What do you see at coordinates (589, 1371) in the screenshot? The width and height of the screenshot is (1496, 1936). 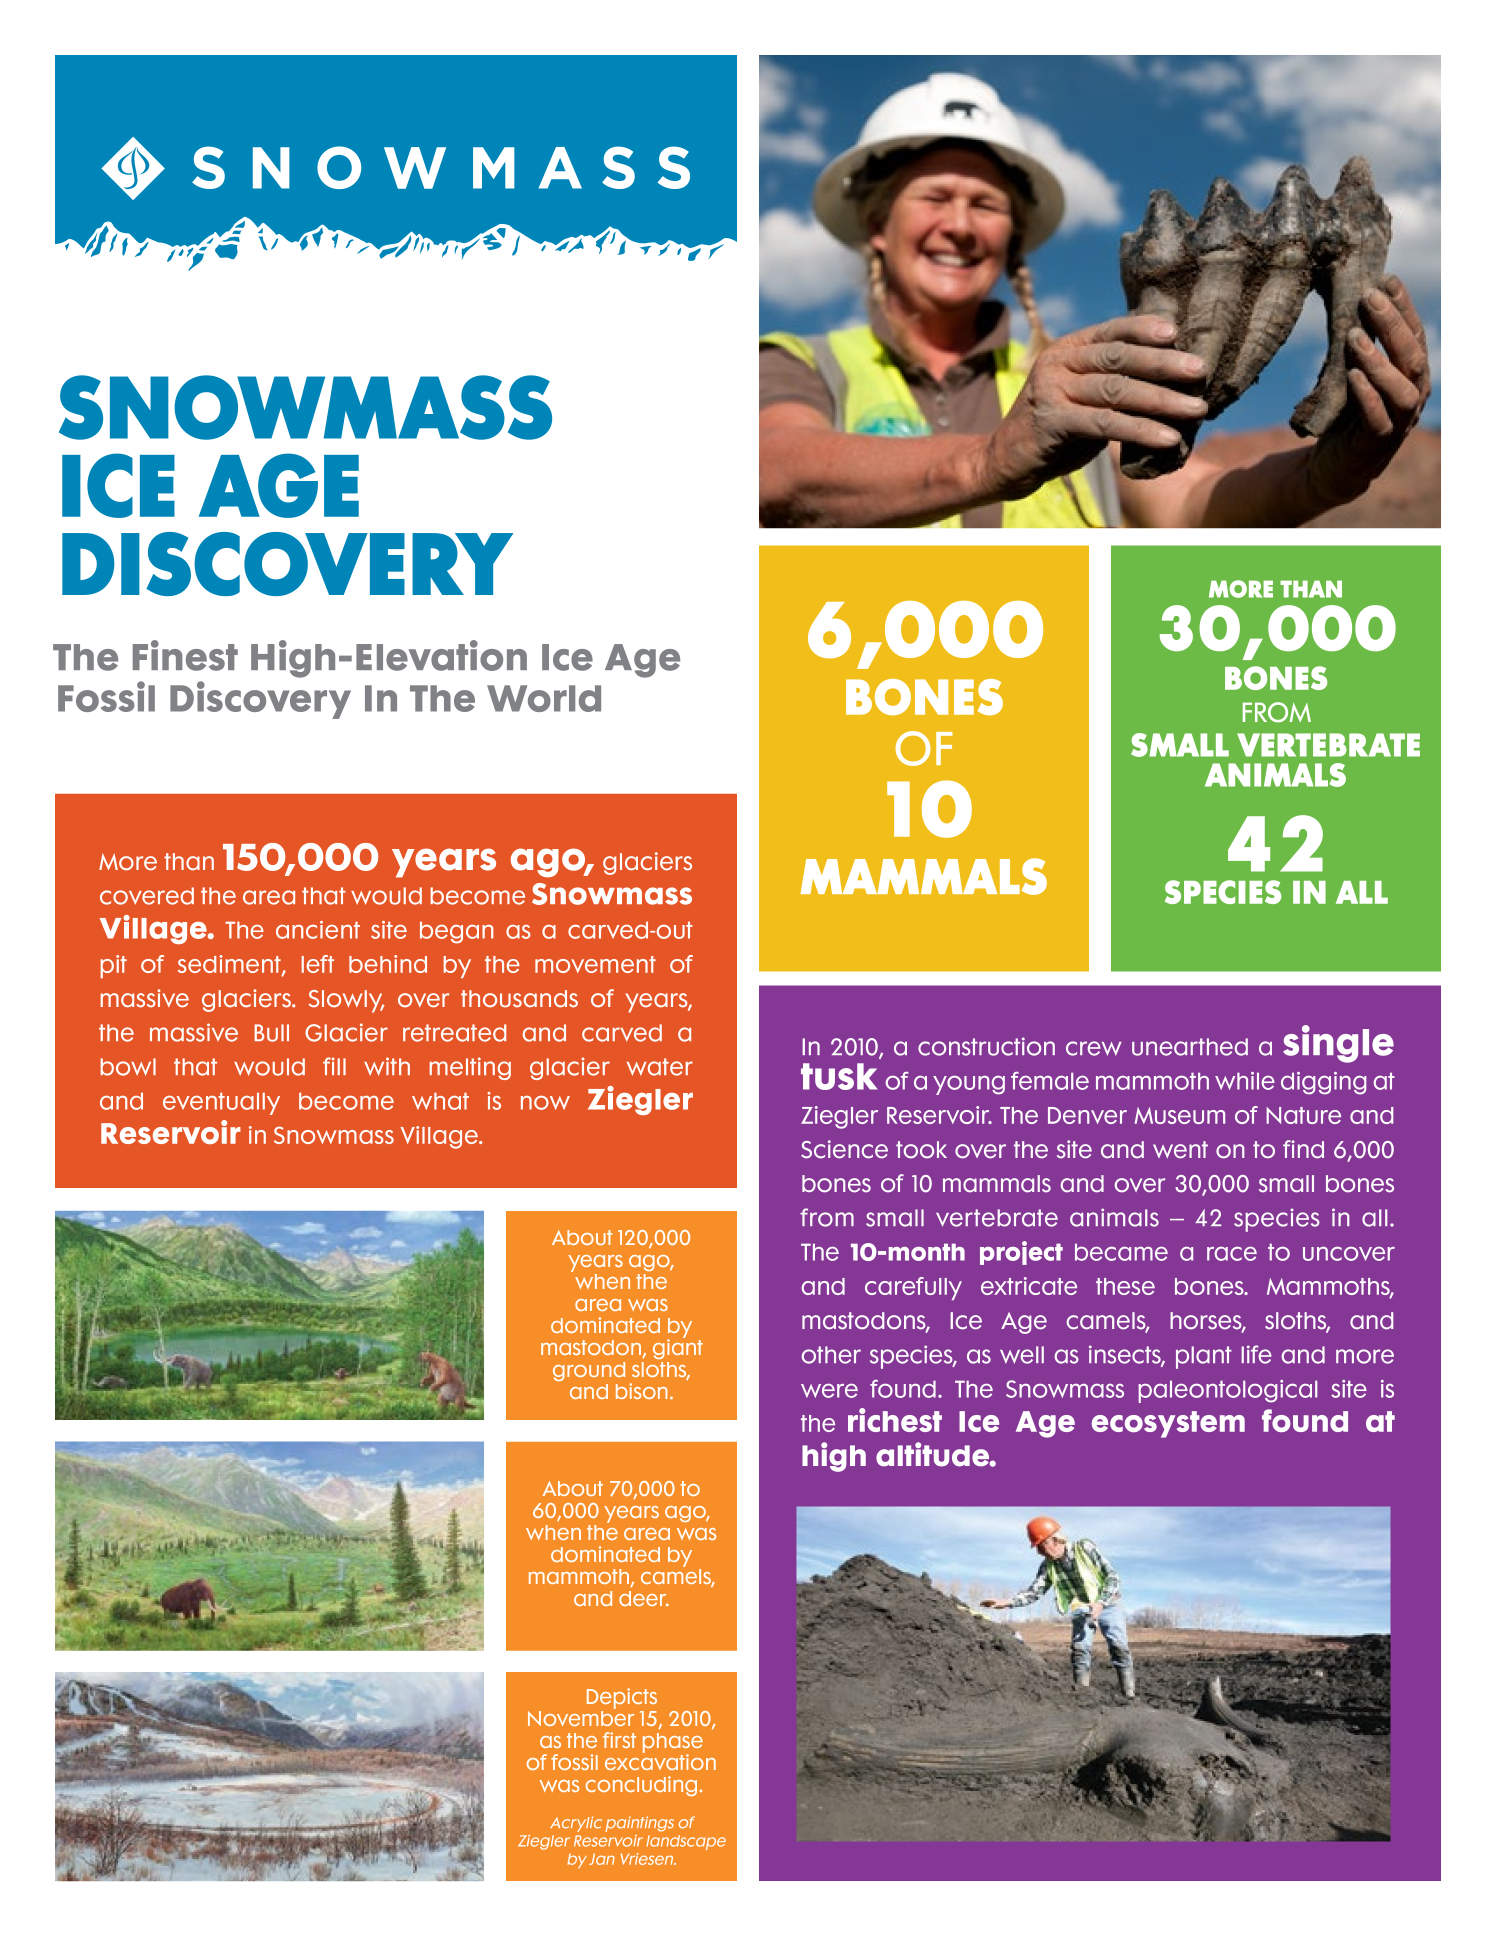 I see `ground` at bounding box center [589, 1371].
